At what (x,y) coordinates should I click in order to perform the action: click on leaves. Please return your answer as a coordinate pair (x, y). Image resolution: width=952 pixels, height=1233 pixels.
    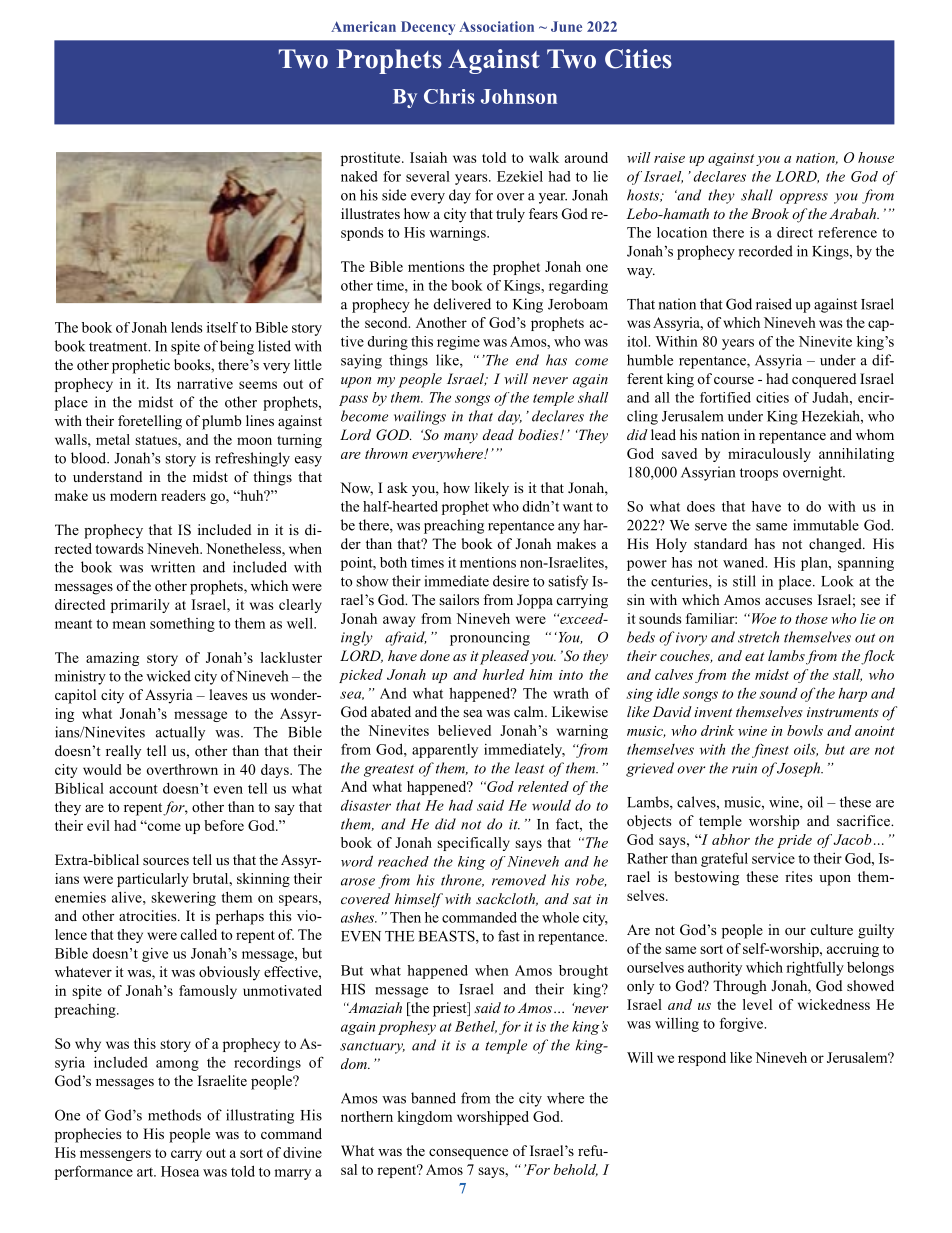
    Looking at the image, I should click on (228, 694).
